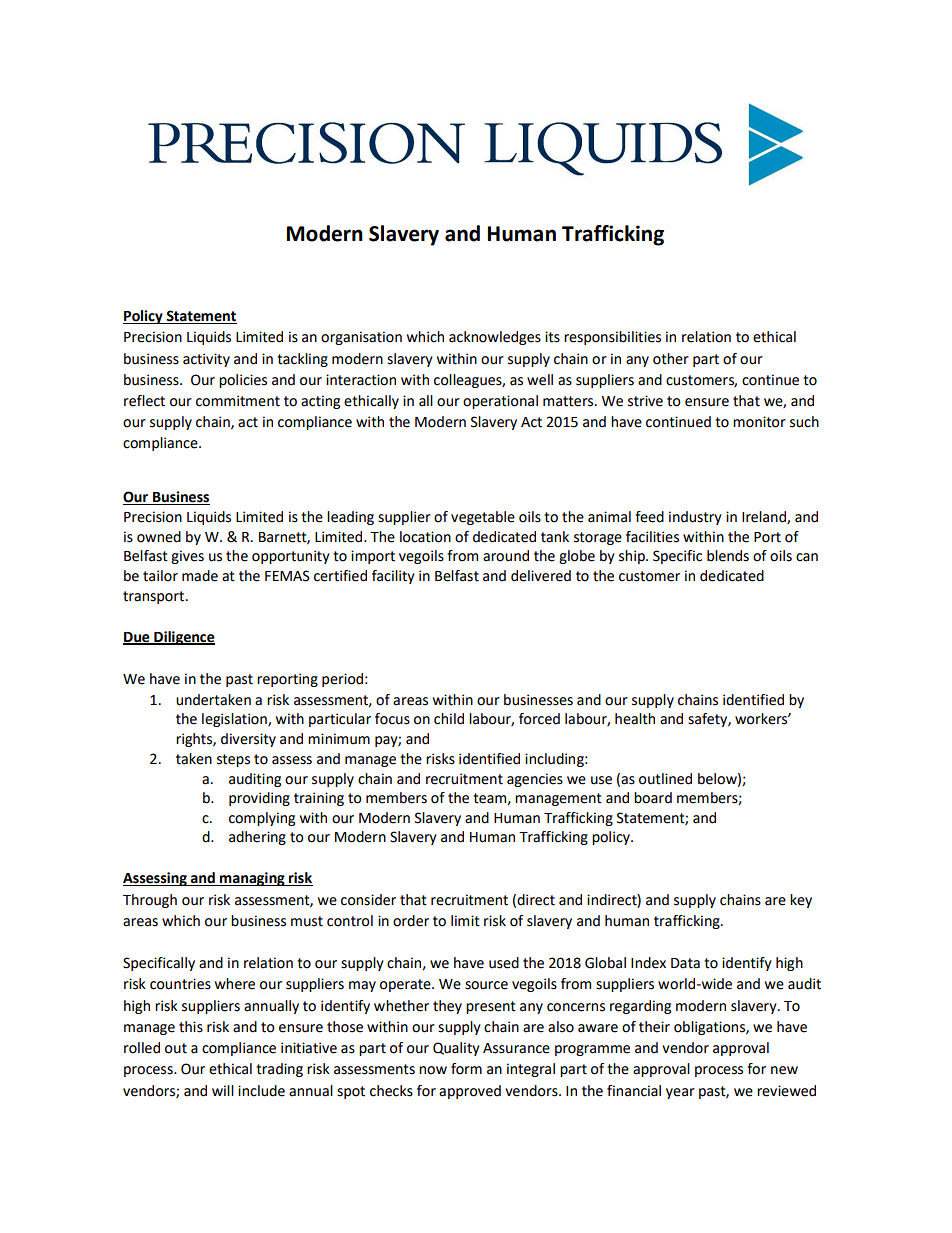 This document has width=952, height=1233. What do you see at coordinates (635, 719) in the document?
I see `health` at bounding box center [635, 719].
